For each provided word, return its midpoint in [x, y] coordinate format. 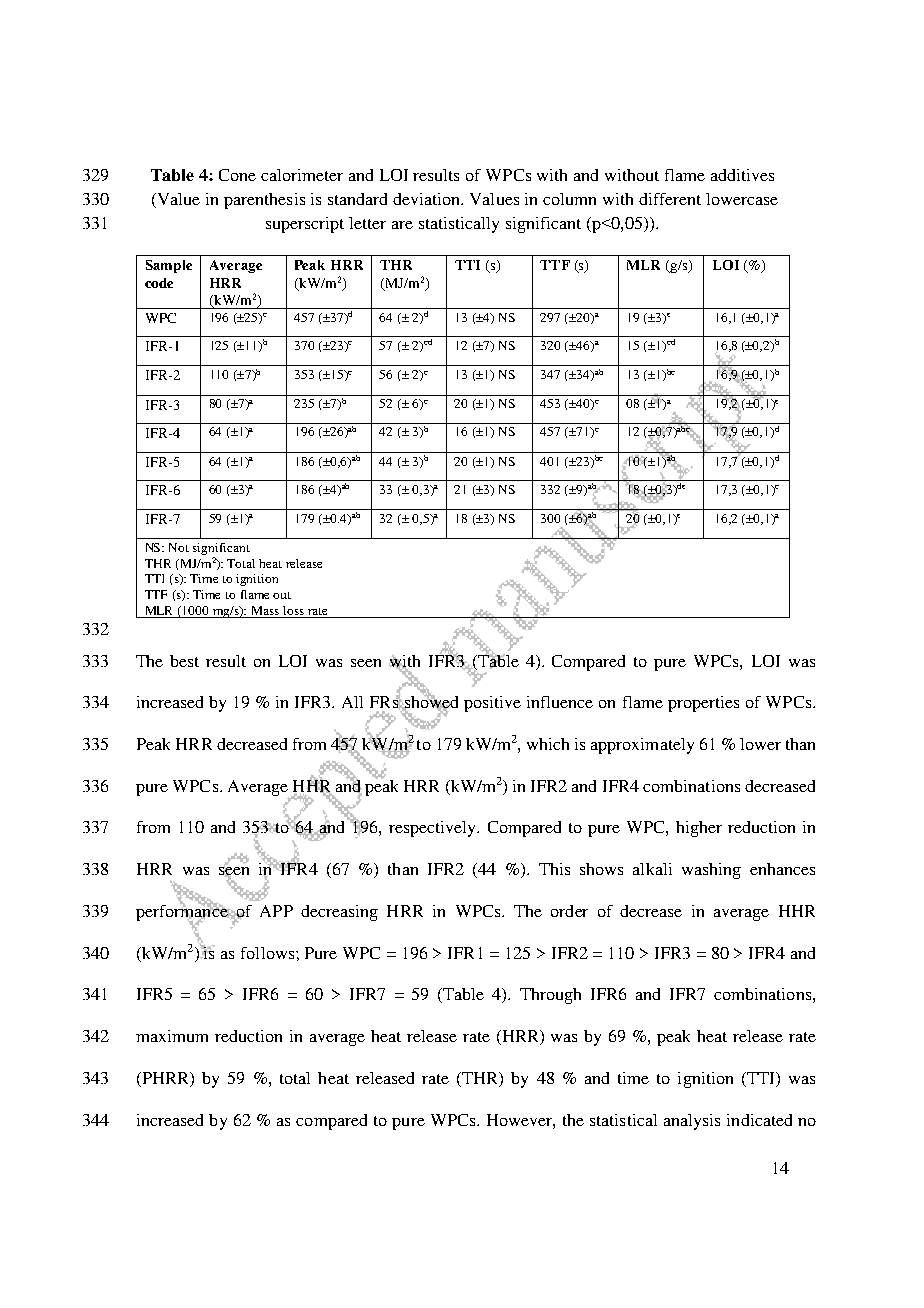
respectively [433, 829]
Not [179, 547]
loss [293, 610]
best [184, 661]
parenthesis [264, 201]
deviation [427, 199]
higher [699, 829]
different [670, 199]
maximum [172, 1036]
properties [703, 704]
